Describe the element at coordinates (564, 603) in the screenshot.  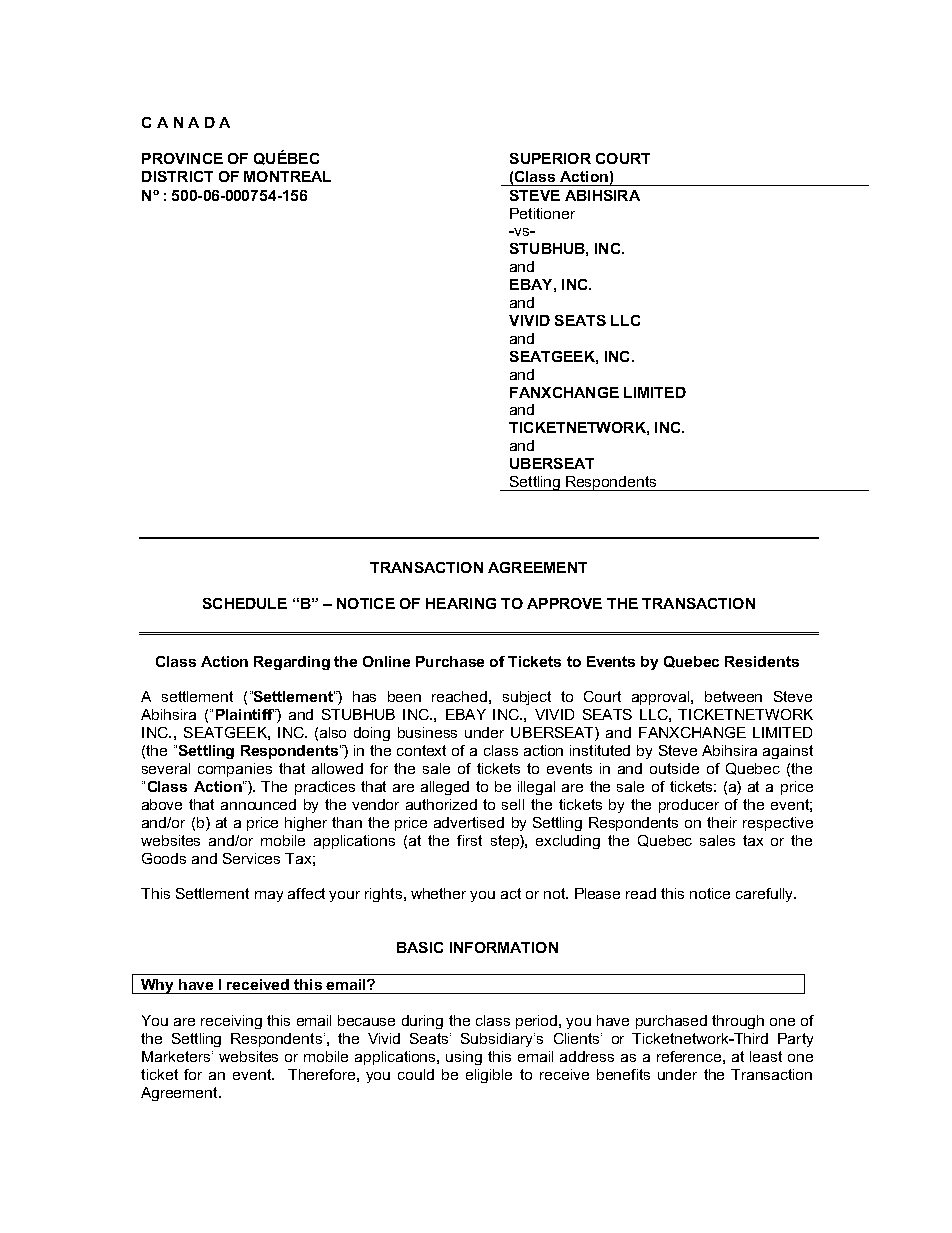
I see `APPROVE` at that location.
